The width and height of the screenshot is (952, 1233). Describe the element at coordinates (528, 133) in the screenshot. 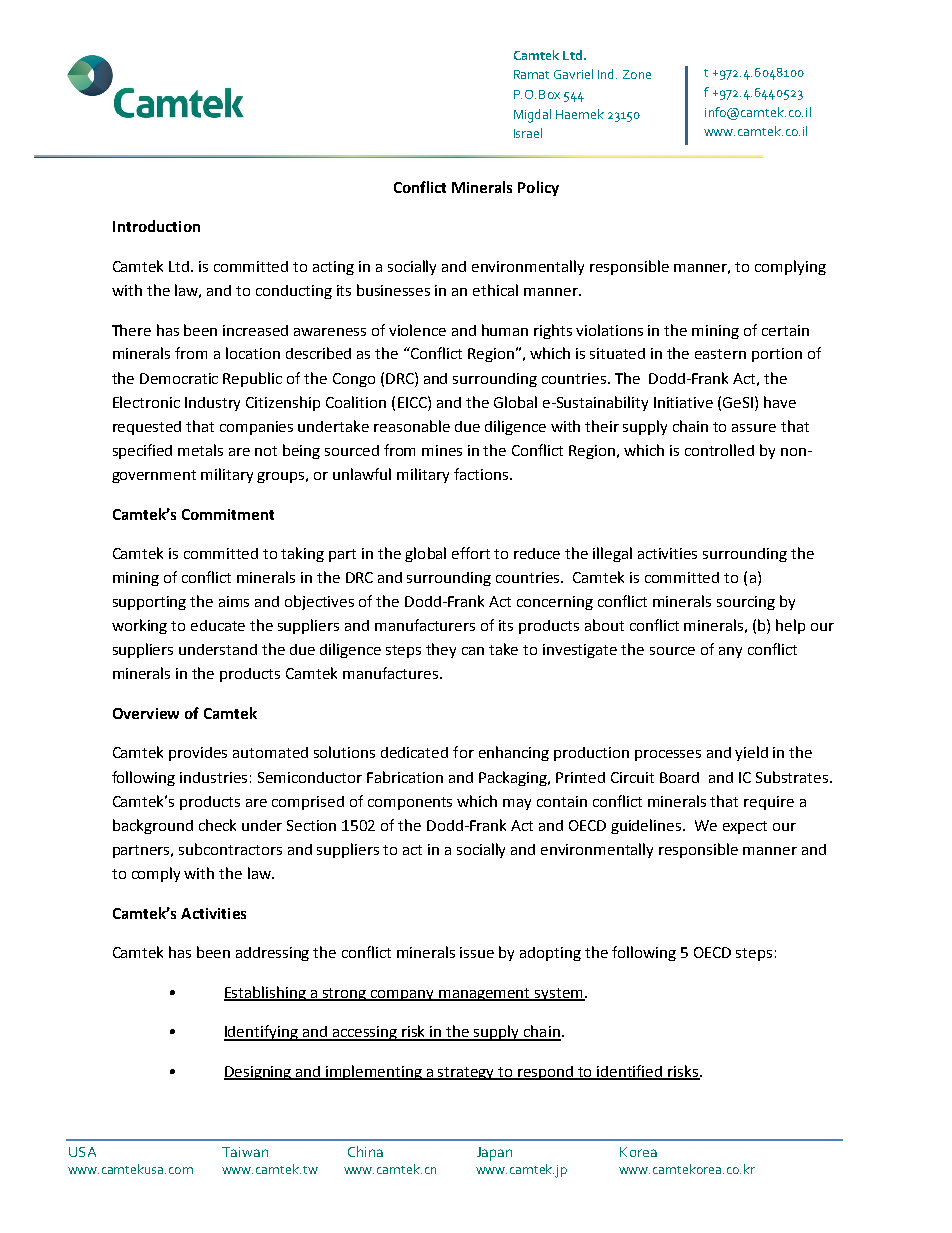

I see `Israel` at that location.
